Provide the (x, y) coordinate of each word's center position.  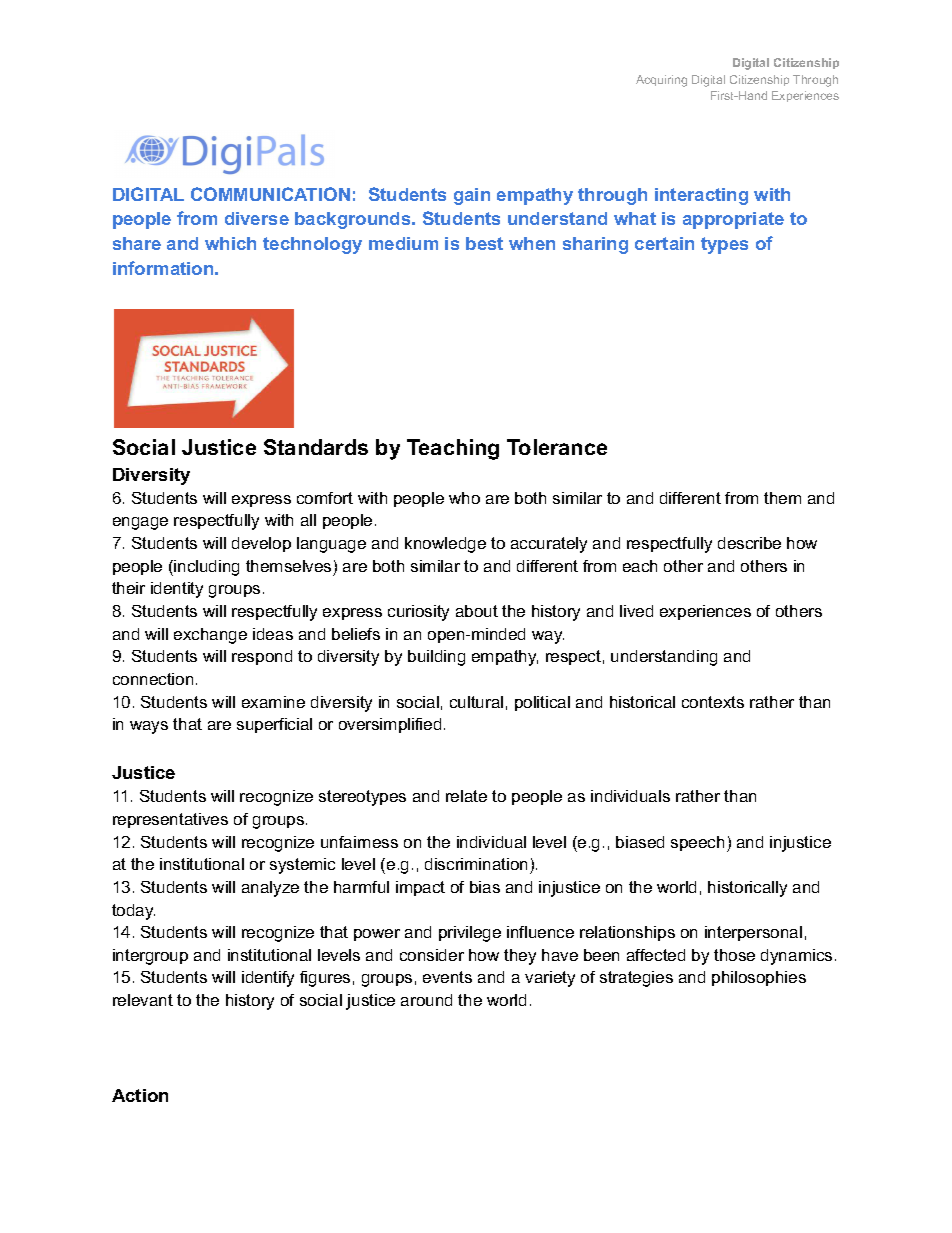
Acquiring (661, 81)
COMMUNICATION (270, 194)
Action (140, 1095)
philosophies (759, 978)
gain (472, 196)
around (426, 1000)
